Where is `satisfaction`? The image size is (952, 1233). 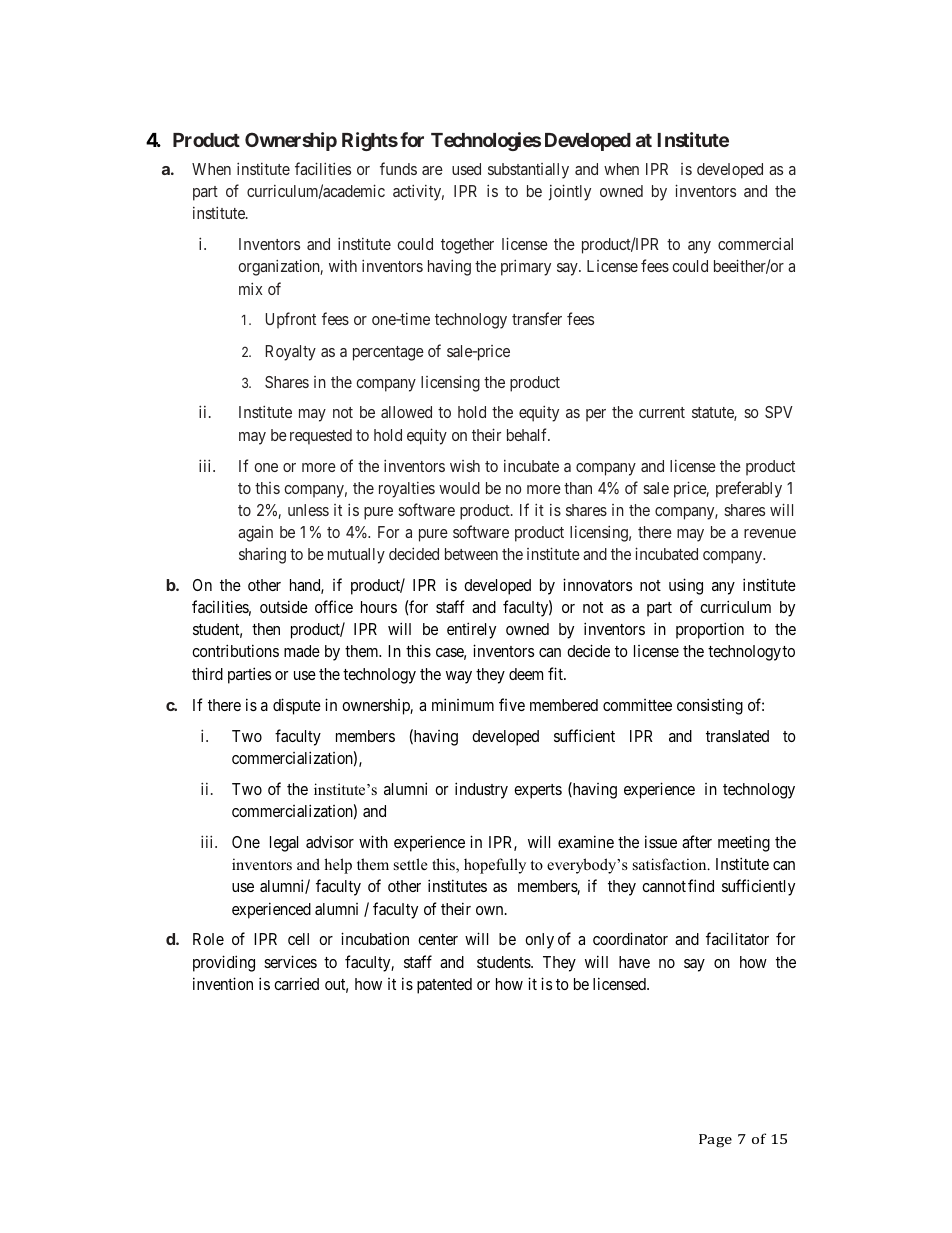 satisfaction is located at coordinates (671, 864).
